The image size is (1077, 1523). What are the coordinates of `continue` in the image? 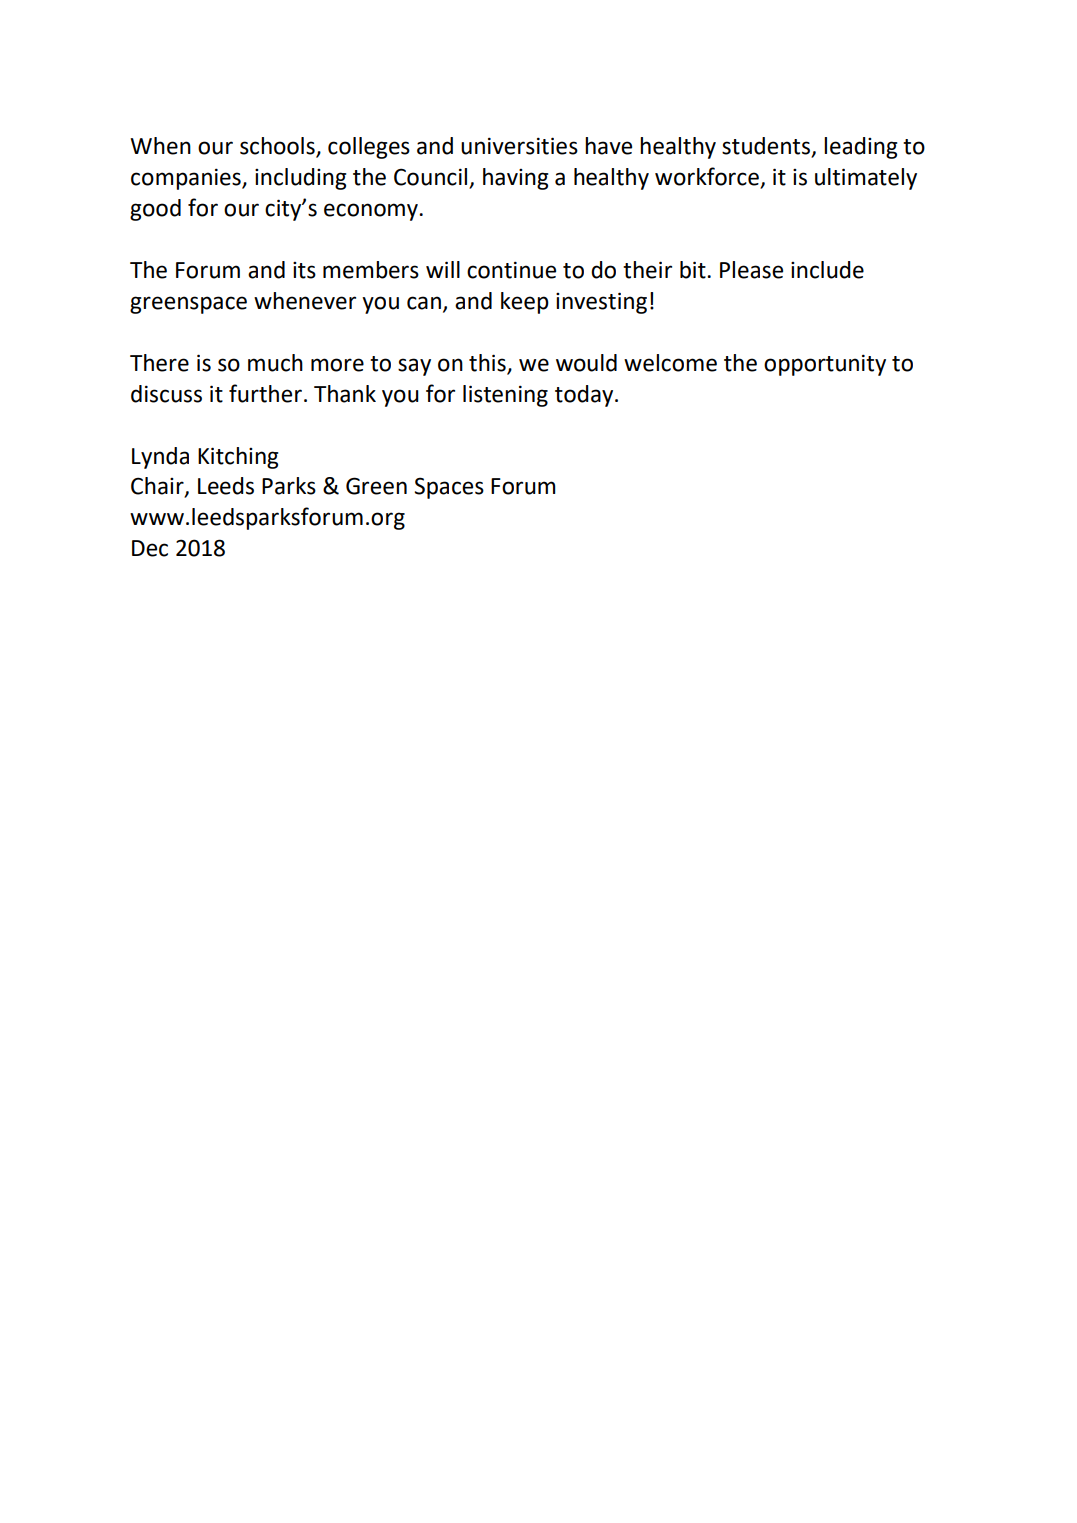 It's located at (511, 270).
